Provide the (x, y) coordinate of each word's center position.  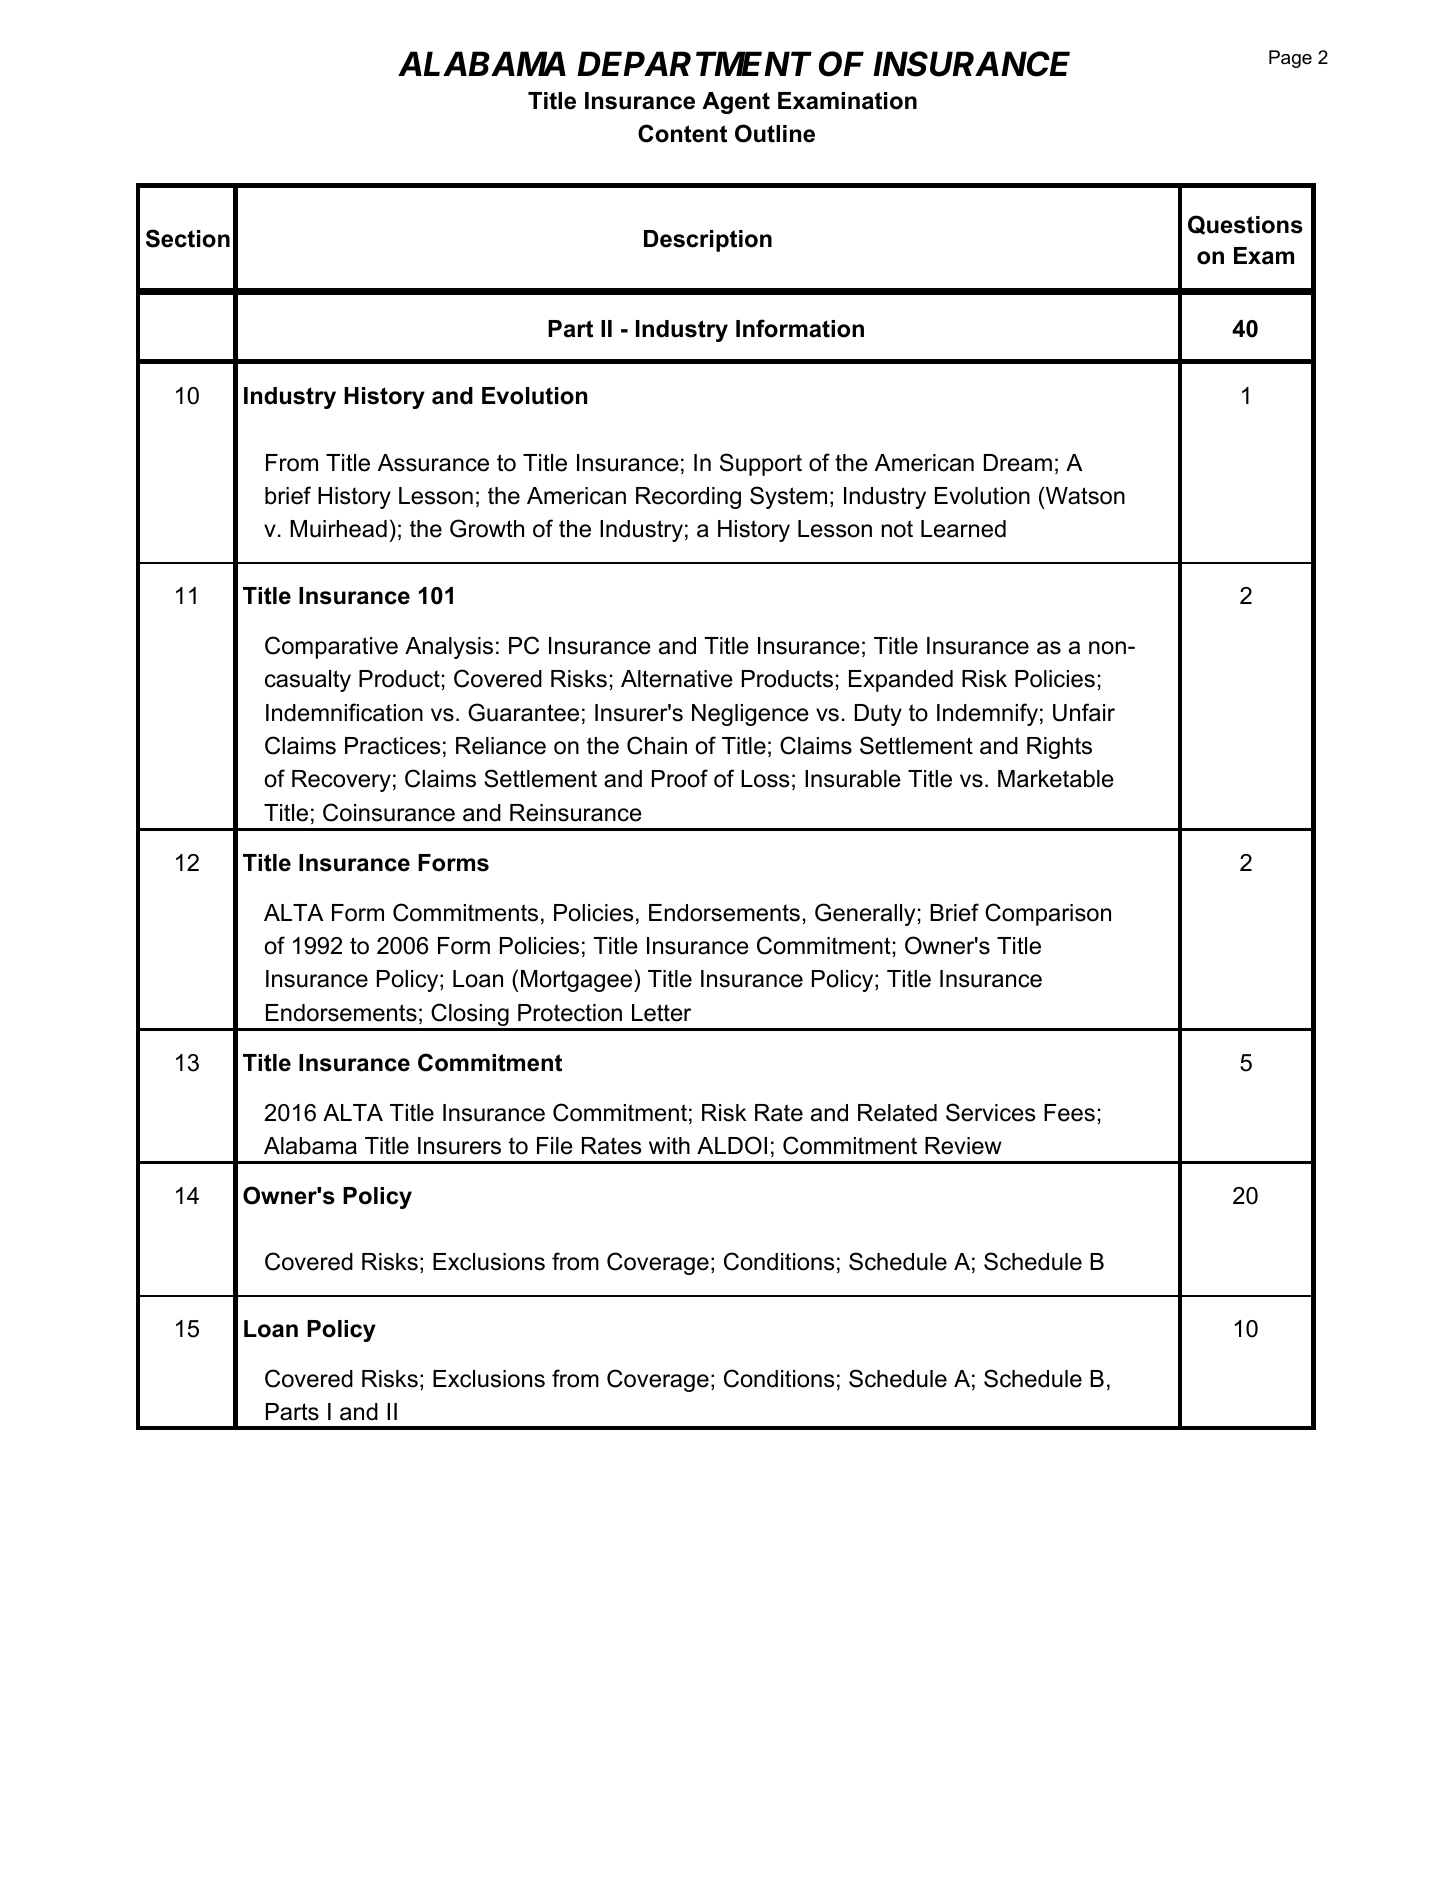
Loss (765, 779)
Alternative (677, 679)
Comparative (331, 647)
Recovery (341, 781)
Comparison (1048, 914)
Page (1290, 59)
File (555, 1146)
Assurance (433, 463)
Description (708, 241)
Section (188, 238)
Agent (736, 103)
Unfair (1084, 712)
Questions (1245, 225)
